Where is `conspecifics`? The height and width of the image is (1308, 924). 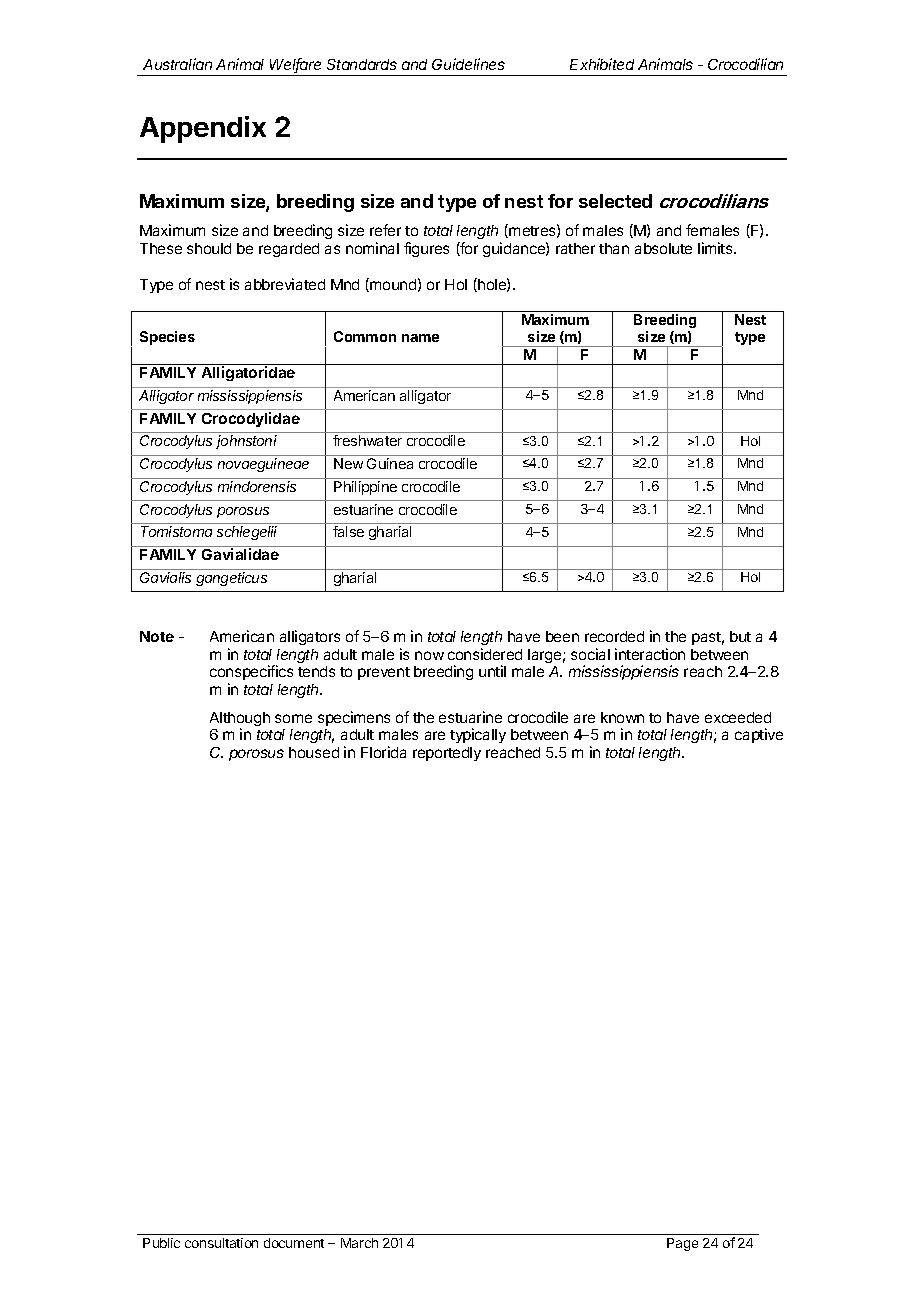
conspecifics is located at coordinates (251, 674).
